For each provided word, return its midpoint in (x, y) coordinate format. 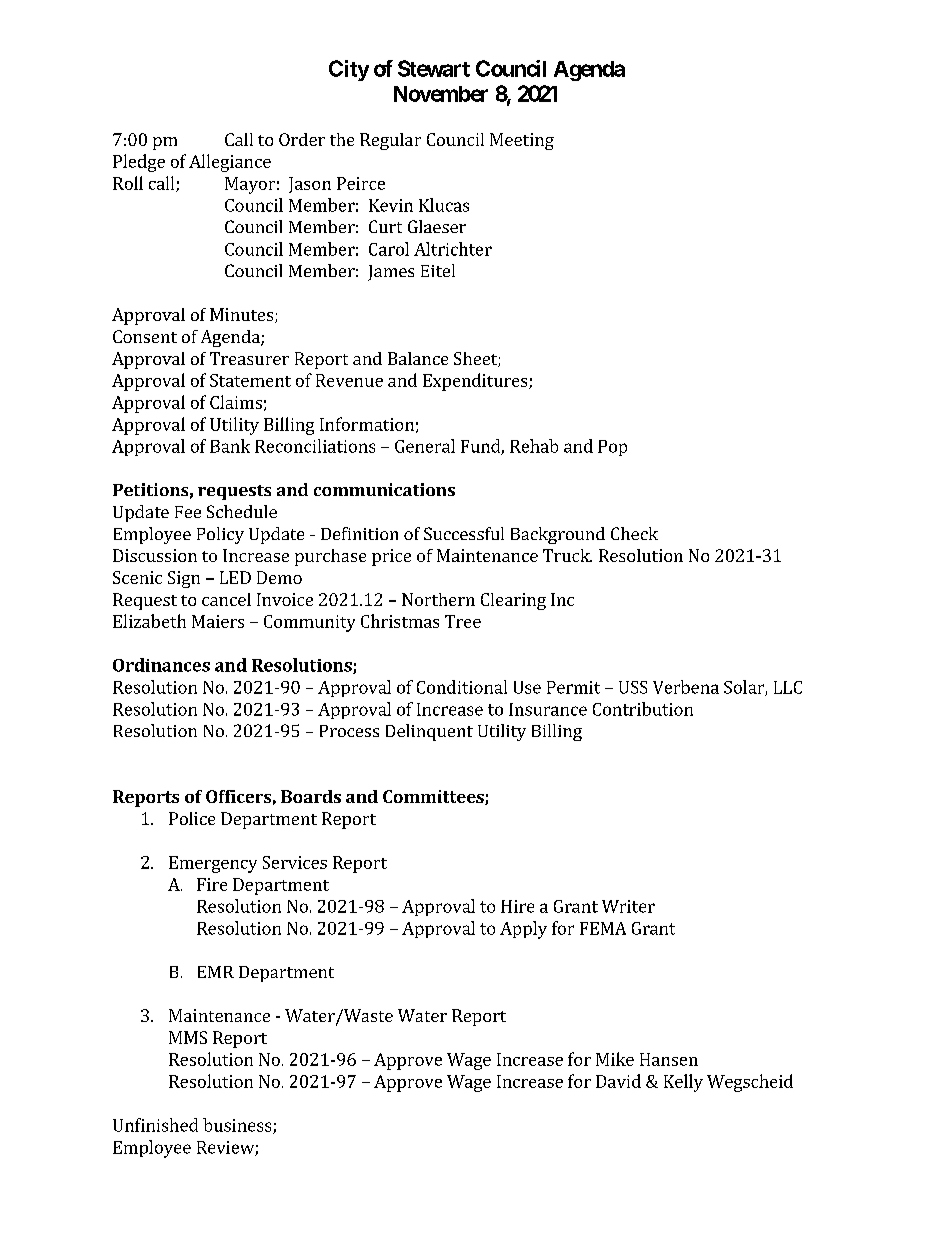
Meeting (522, 141)
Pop (612, 448)
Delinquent (429, 732)
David (618, 1081)
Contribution (643, 709)
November (441, 94)
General (425, 446)
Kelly (683, 1083)
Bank (230, 446)
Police (192, 818)
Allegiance (230, 163)
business (238, 1126)
